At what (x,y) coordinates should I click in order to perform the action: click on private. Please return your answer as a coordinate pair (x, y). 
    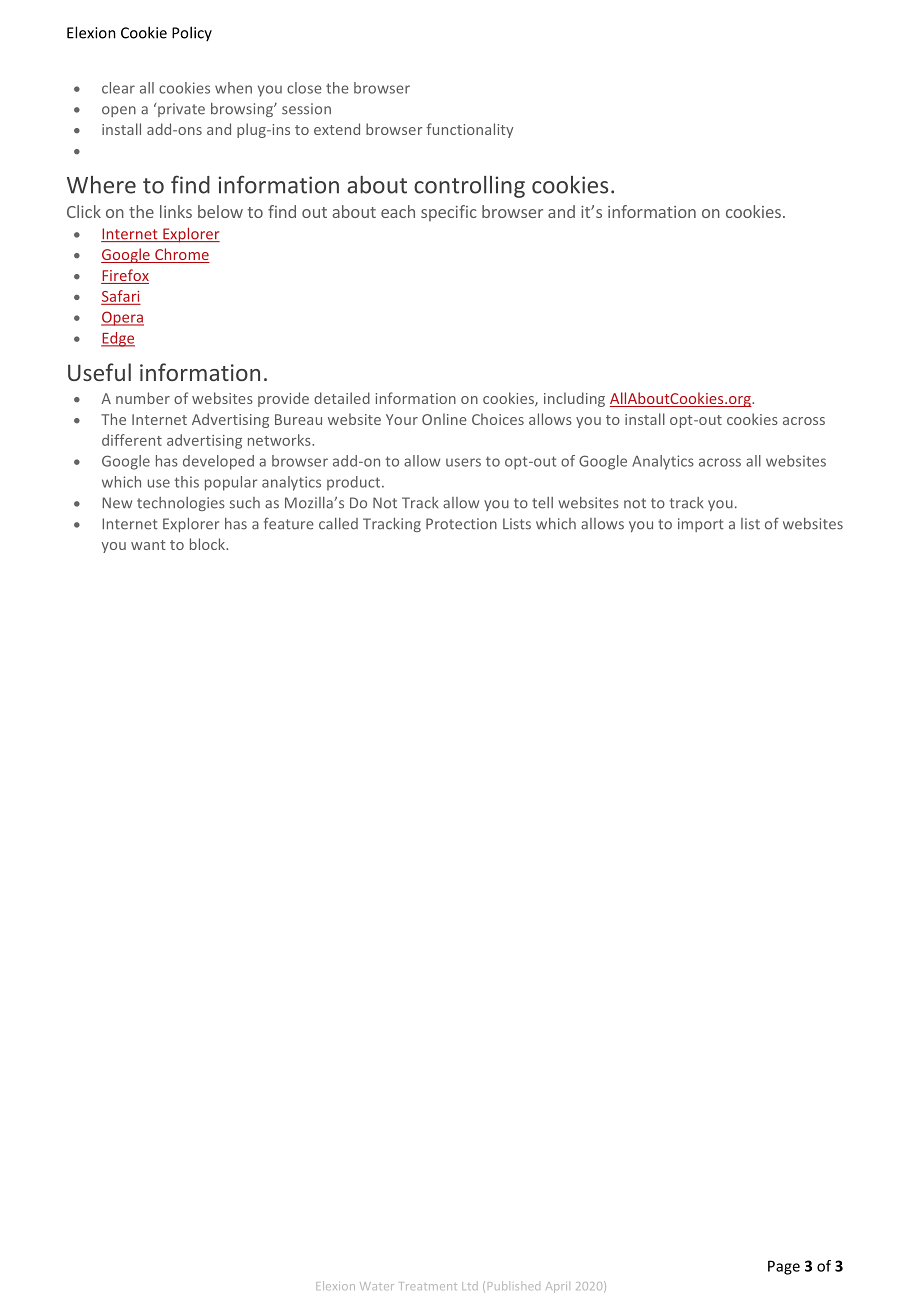
    Looking at the image, I should click on (181, 110).
